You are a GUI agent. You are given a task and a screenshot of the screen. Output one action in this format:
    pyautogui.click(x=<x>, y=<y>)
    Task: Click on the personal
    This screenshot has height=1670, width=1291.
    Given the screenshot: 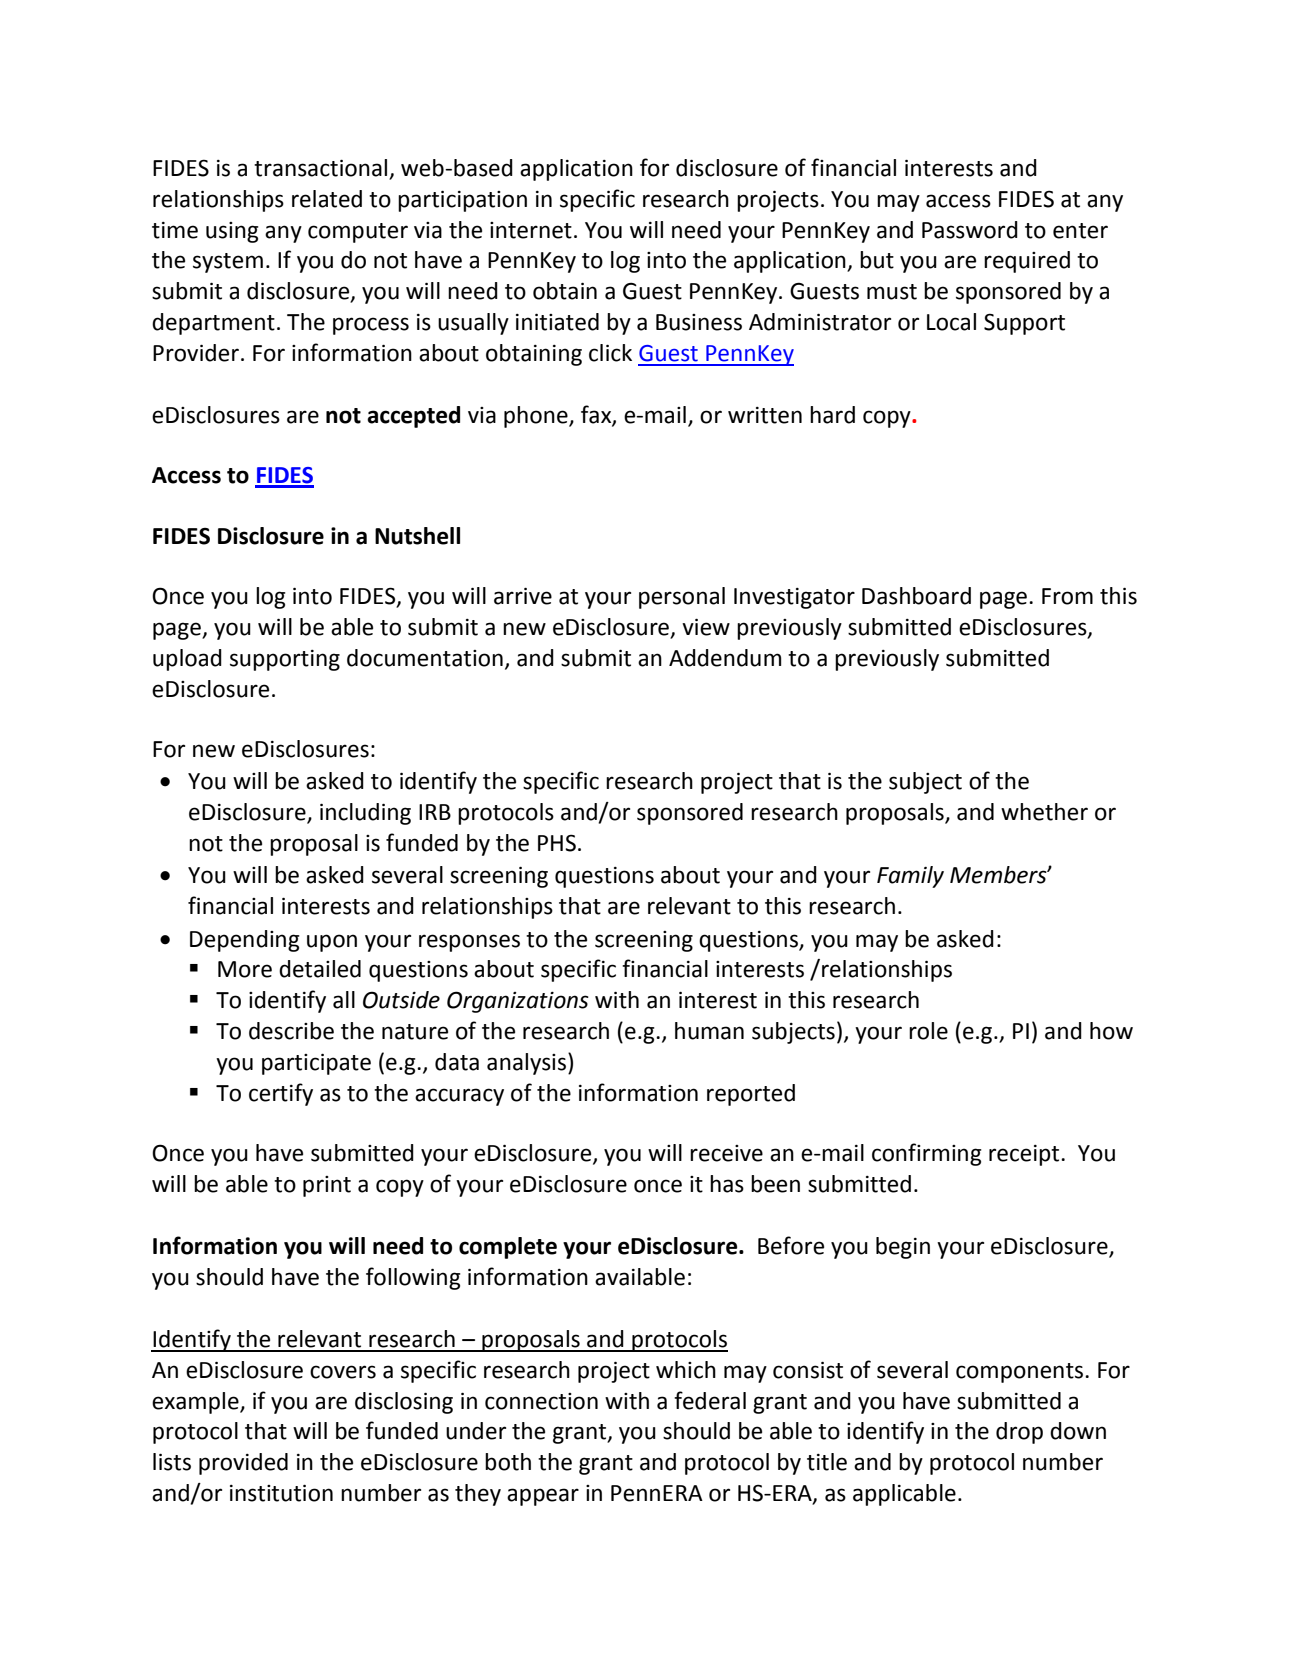 What is the action you would take?
    pyautogui.click(x=682, y=598)
